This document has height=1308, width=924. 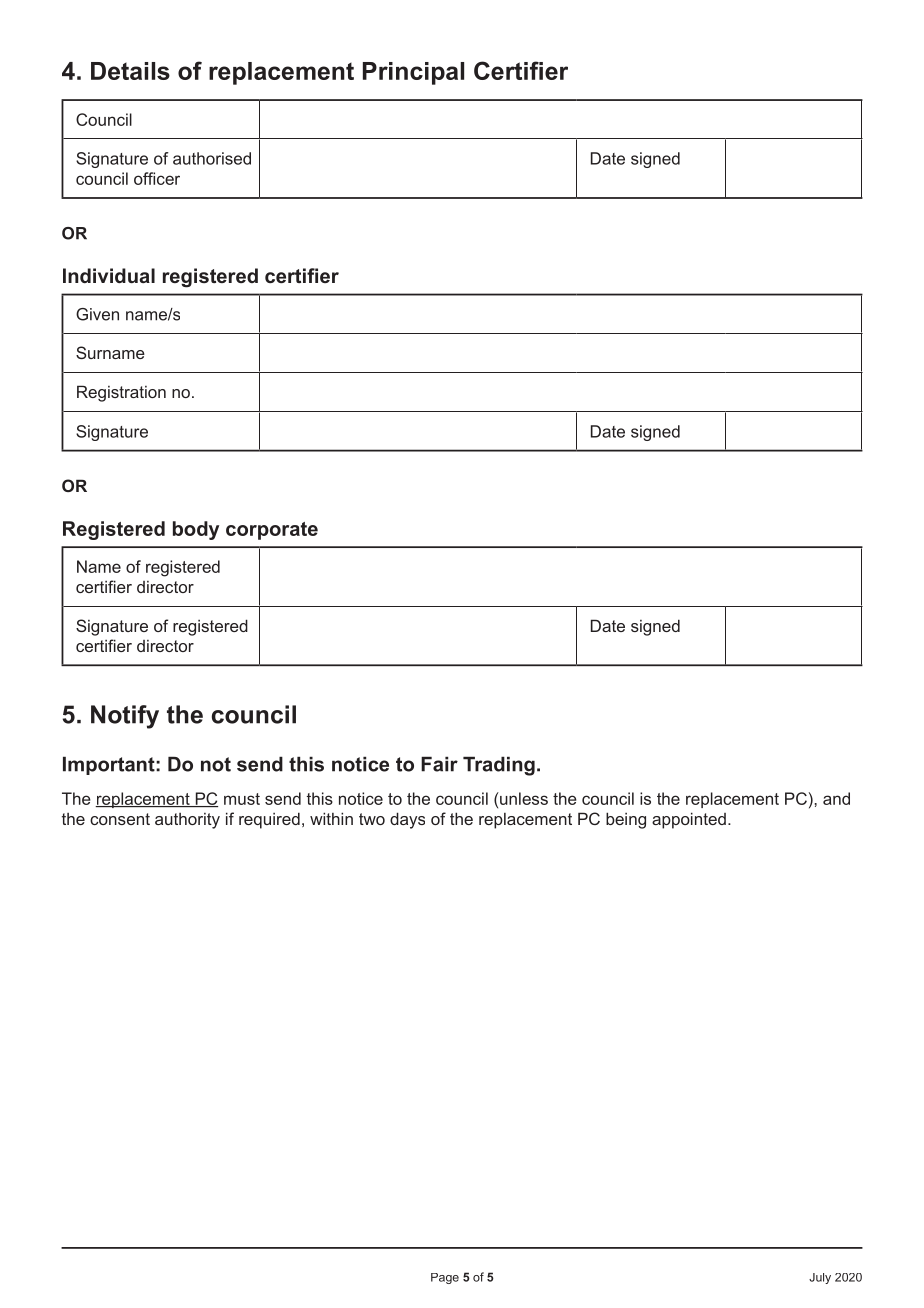 I want to click on Page, so click(x=445, y=1278).
